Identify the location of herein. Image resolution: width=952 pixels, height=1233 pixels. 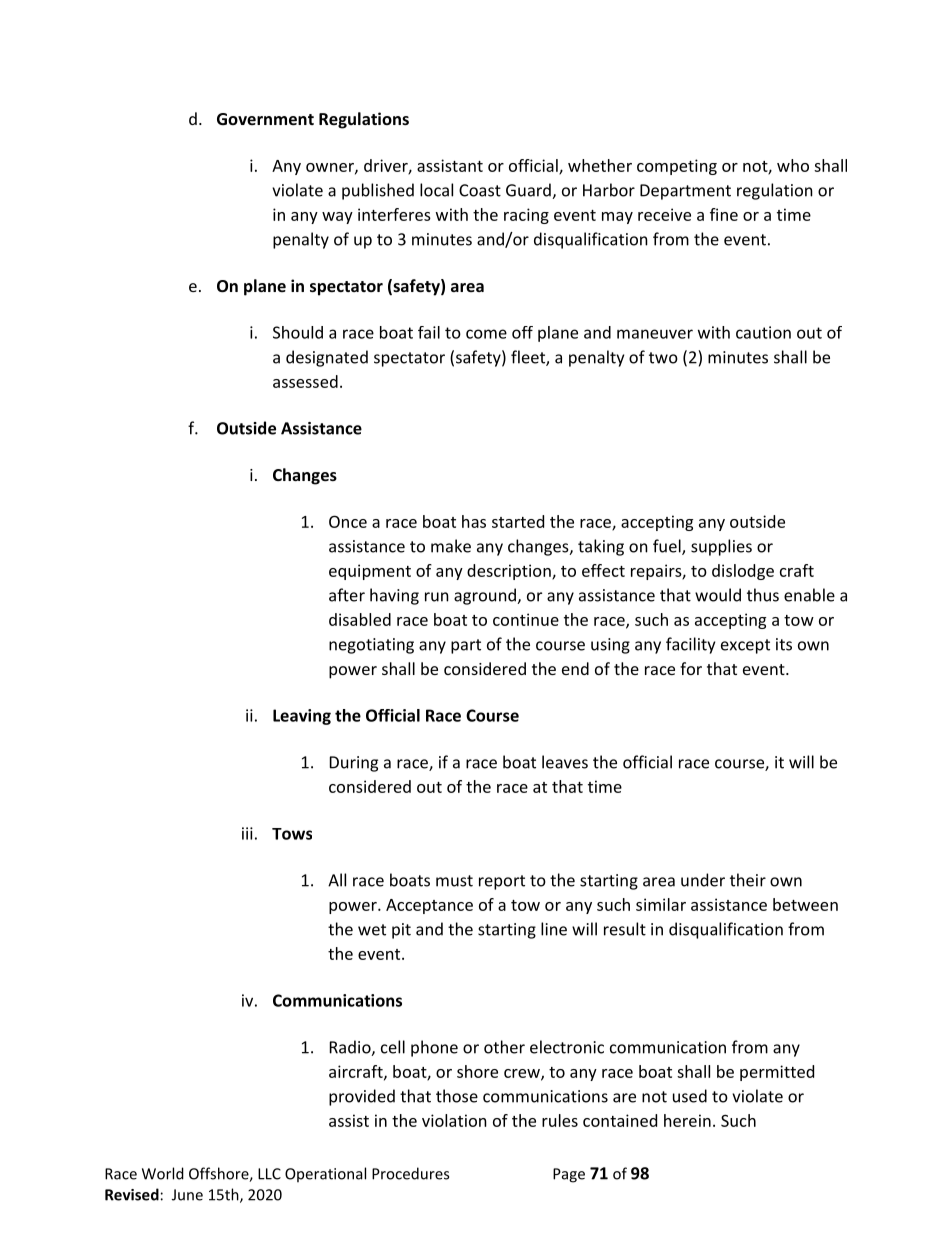
(687, 1120).
